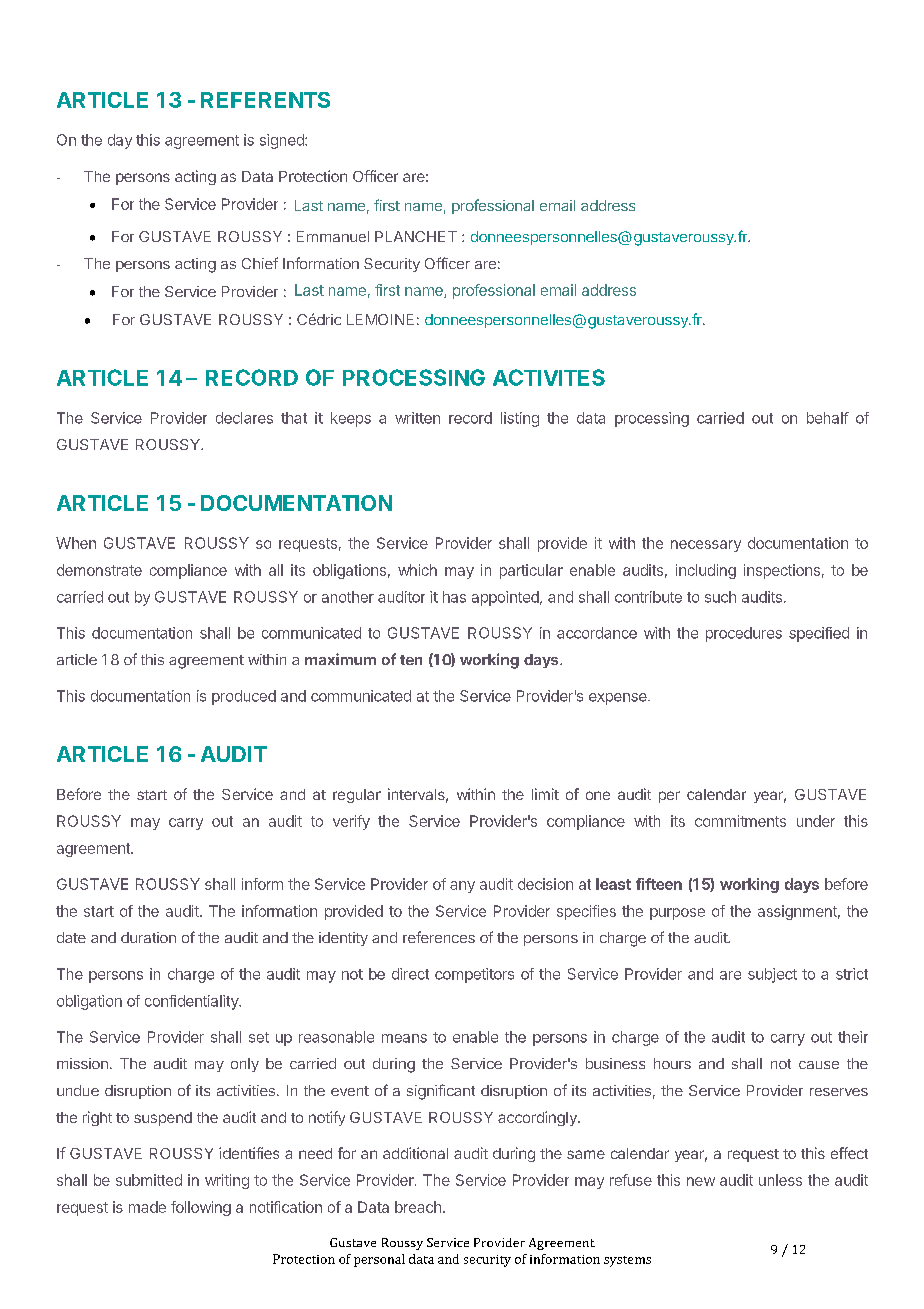  Describe the element at coordinates (462, 887) in the document. I see `any` at that location.
